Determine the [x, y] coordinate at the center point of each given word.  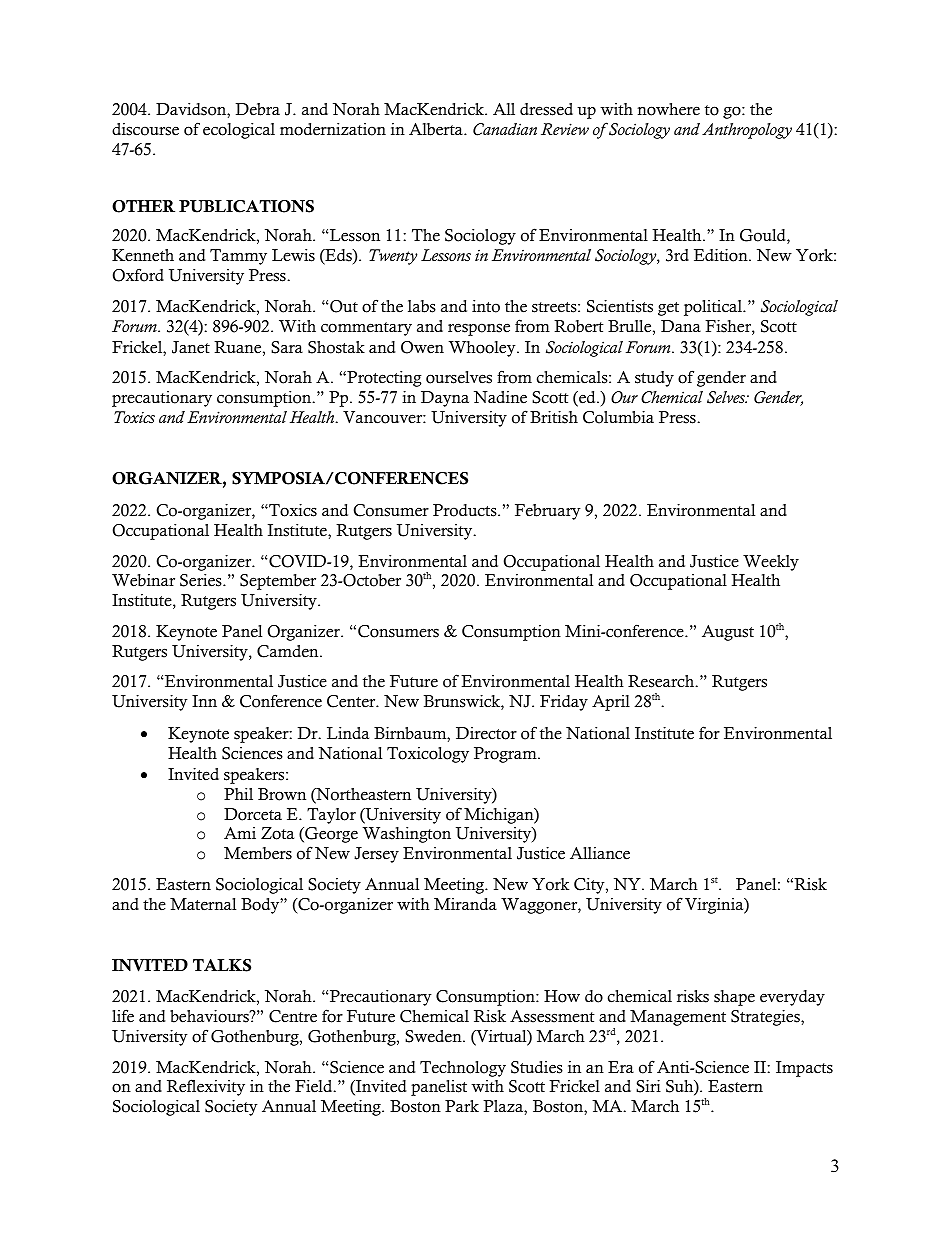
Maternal [203, 904]
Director [486, 733]
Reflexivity [206, 1087]
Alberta [437, 129]
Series [202, 580]
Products [466, 510]
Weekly [771, 563]
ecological [239, 131]
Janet [191, 347]
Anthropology [747, 131]
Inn [204, 701]
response [479, 329]
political [714, 308]
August [728, 633]
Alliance [600, 853]
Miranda [465, 904]
